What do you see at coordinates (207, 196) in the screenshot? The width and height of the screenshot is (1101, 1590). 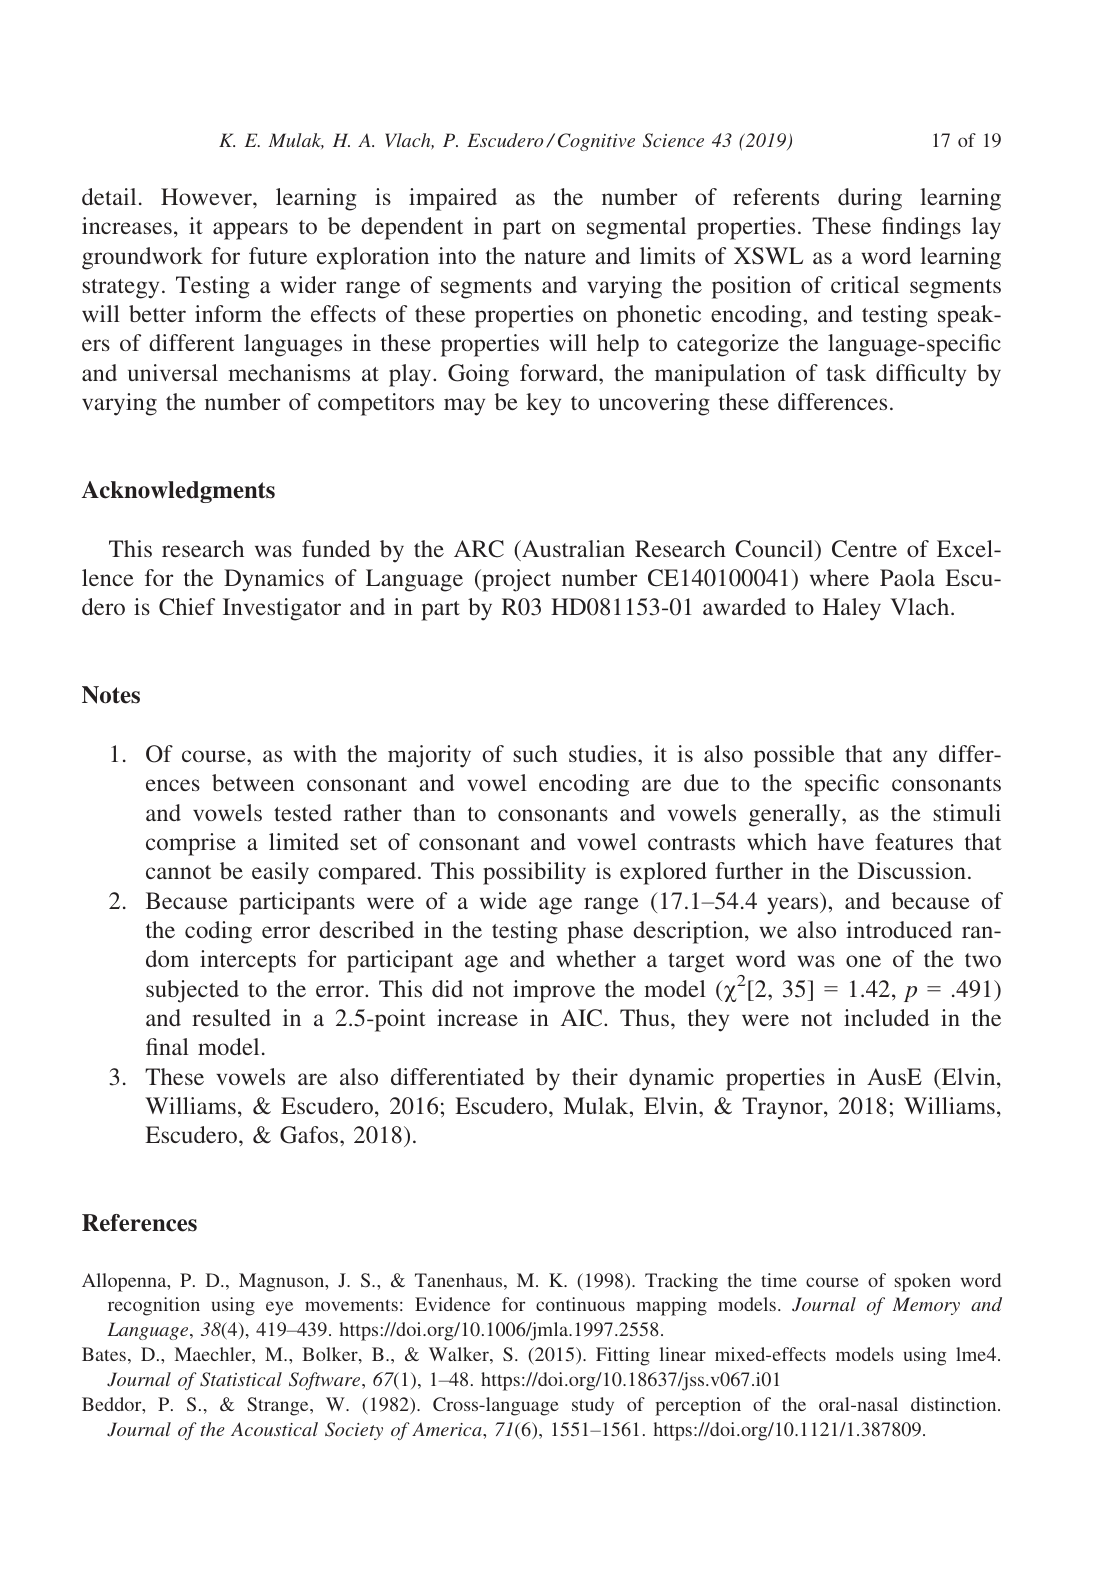 I see `However` at bounding box center [207, 196].
